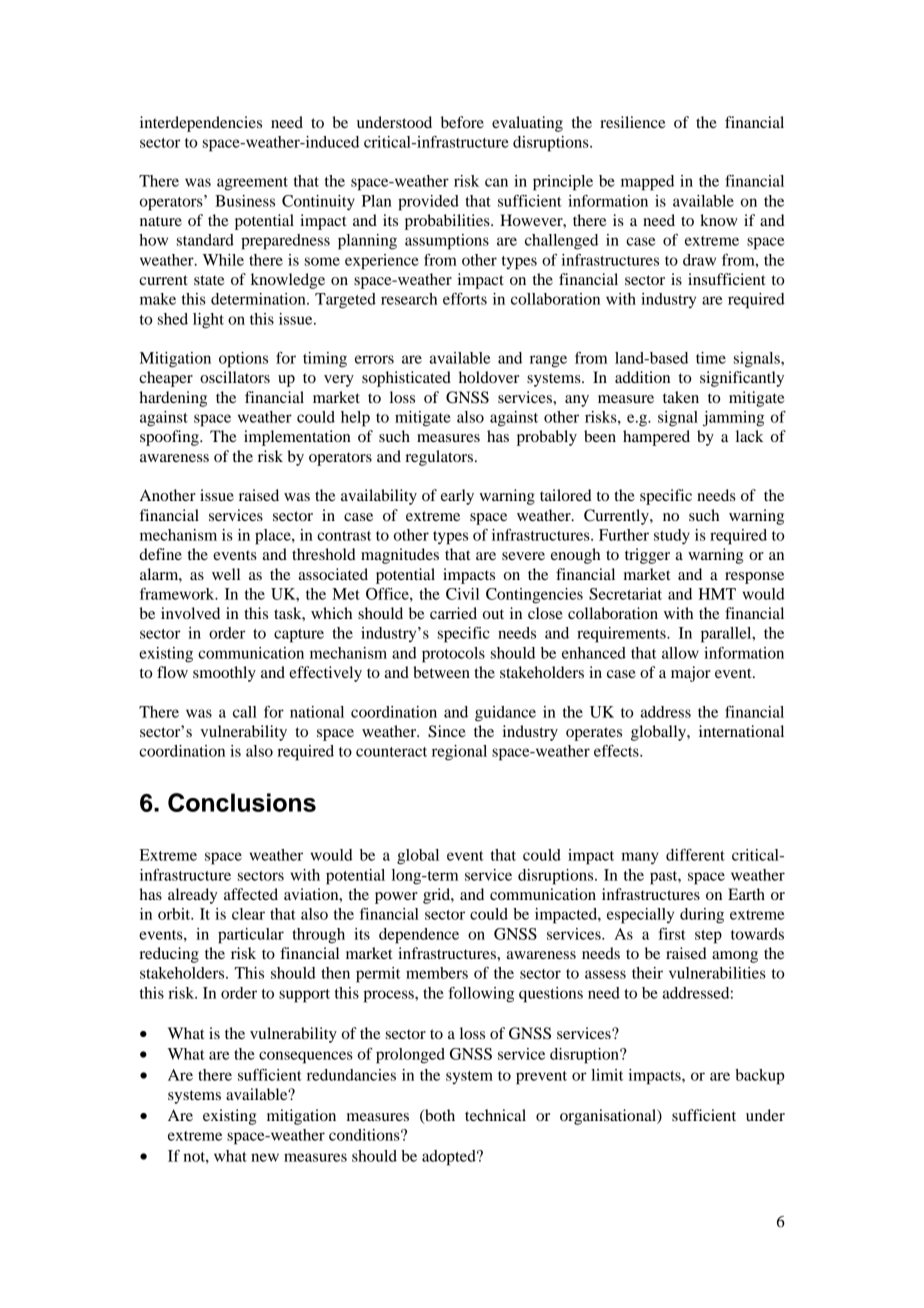  I want to click on allow, so click(680, 653).
